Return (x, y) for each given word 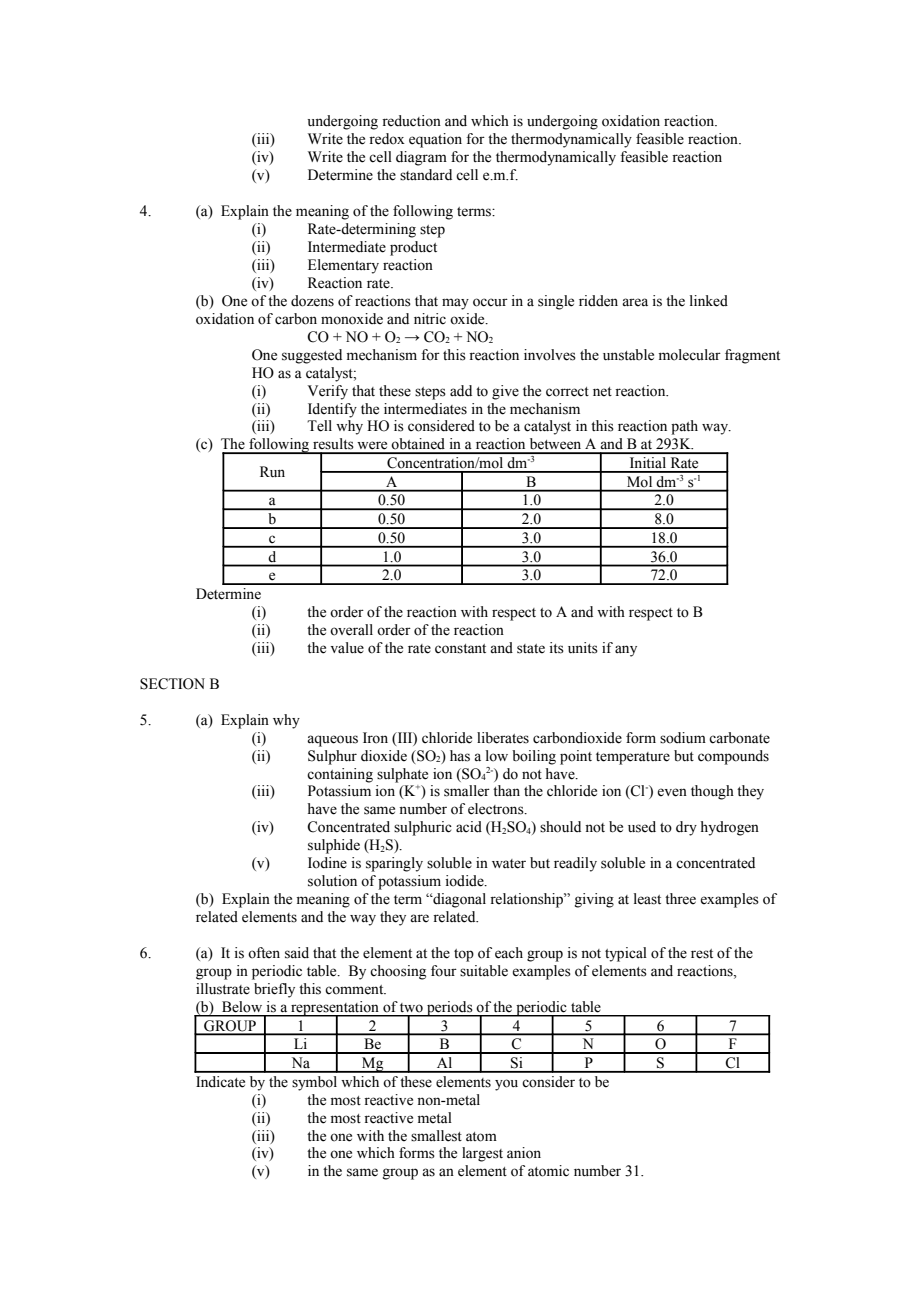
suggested (312, 356)
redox (387, 139)
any (626, 651)
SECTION (172, 684)
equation (435, 140)
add (461, 390)
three (680, 899)
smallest (436, 1136)
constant (460, 649)
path (684, 427)
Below (242, 1007)
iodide (466, 881)
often (264, 953)
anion (524, 1153)
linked (709, 301)
